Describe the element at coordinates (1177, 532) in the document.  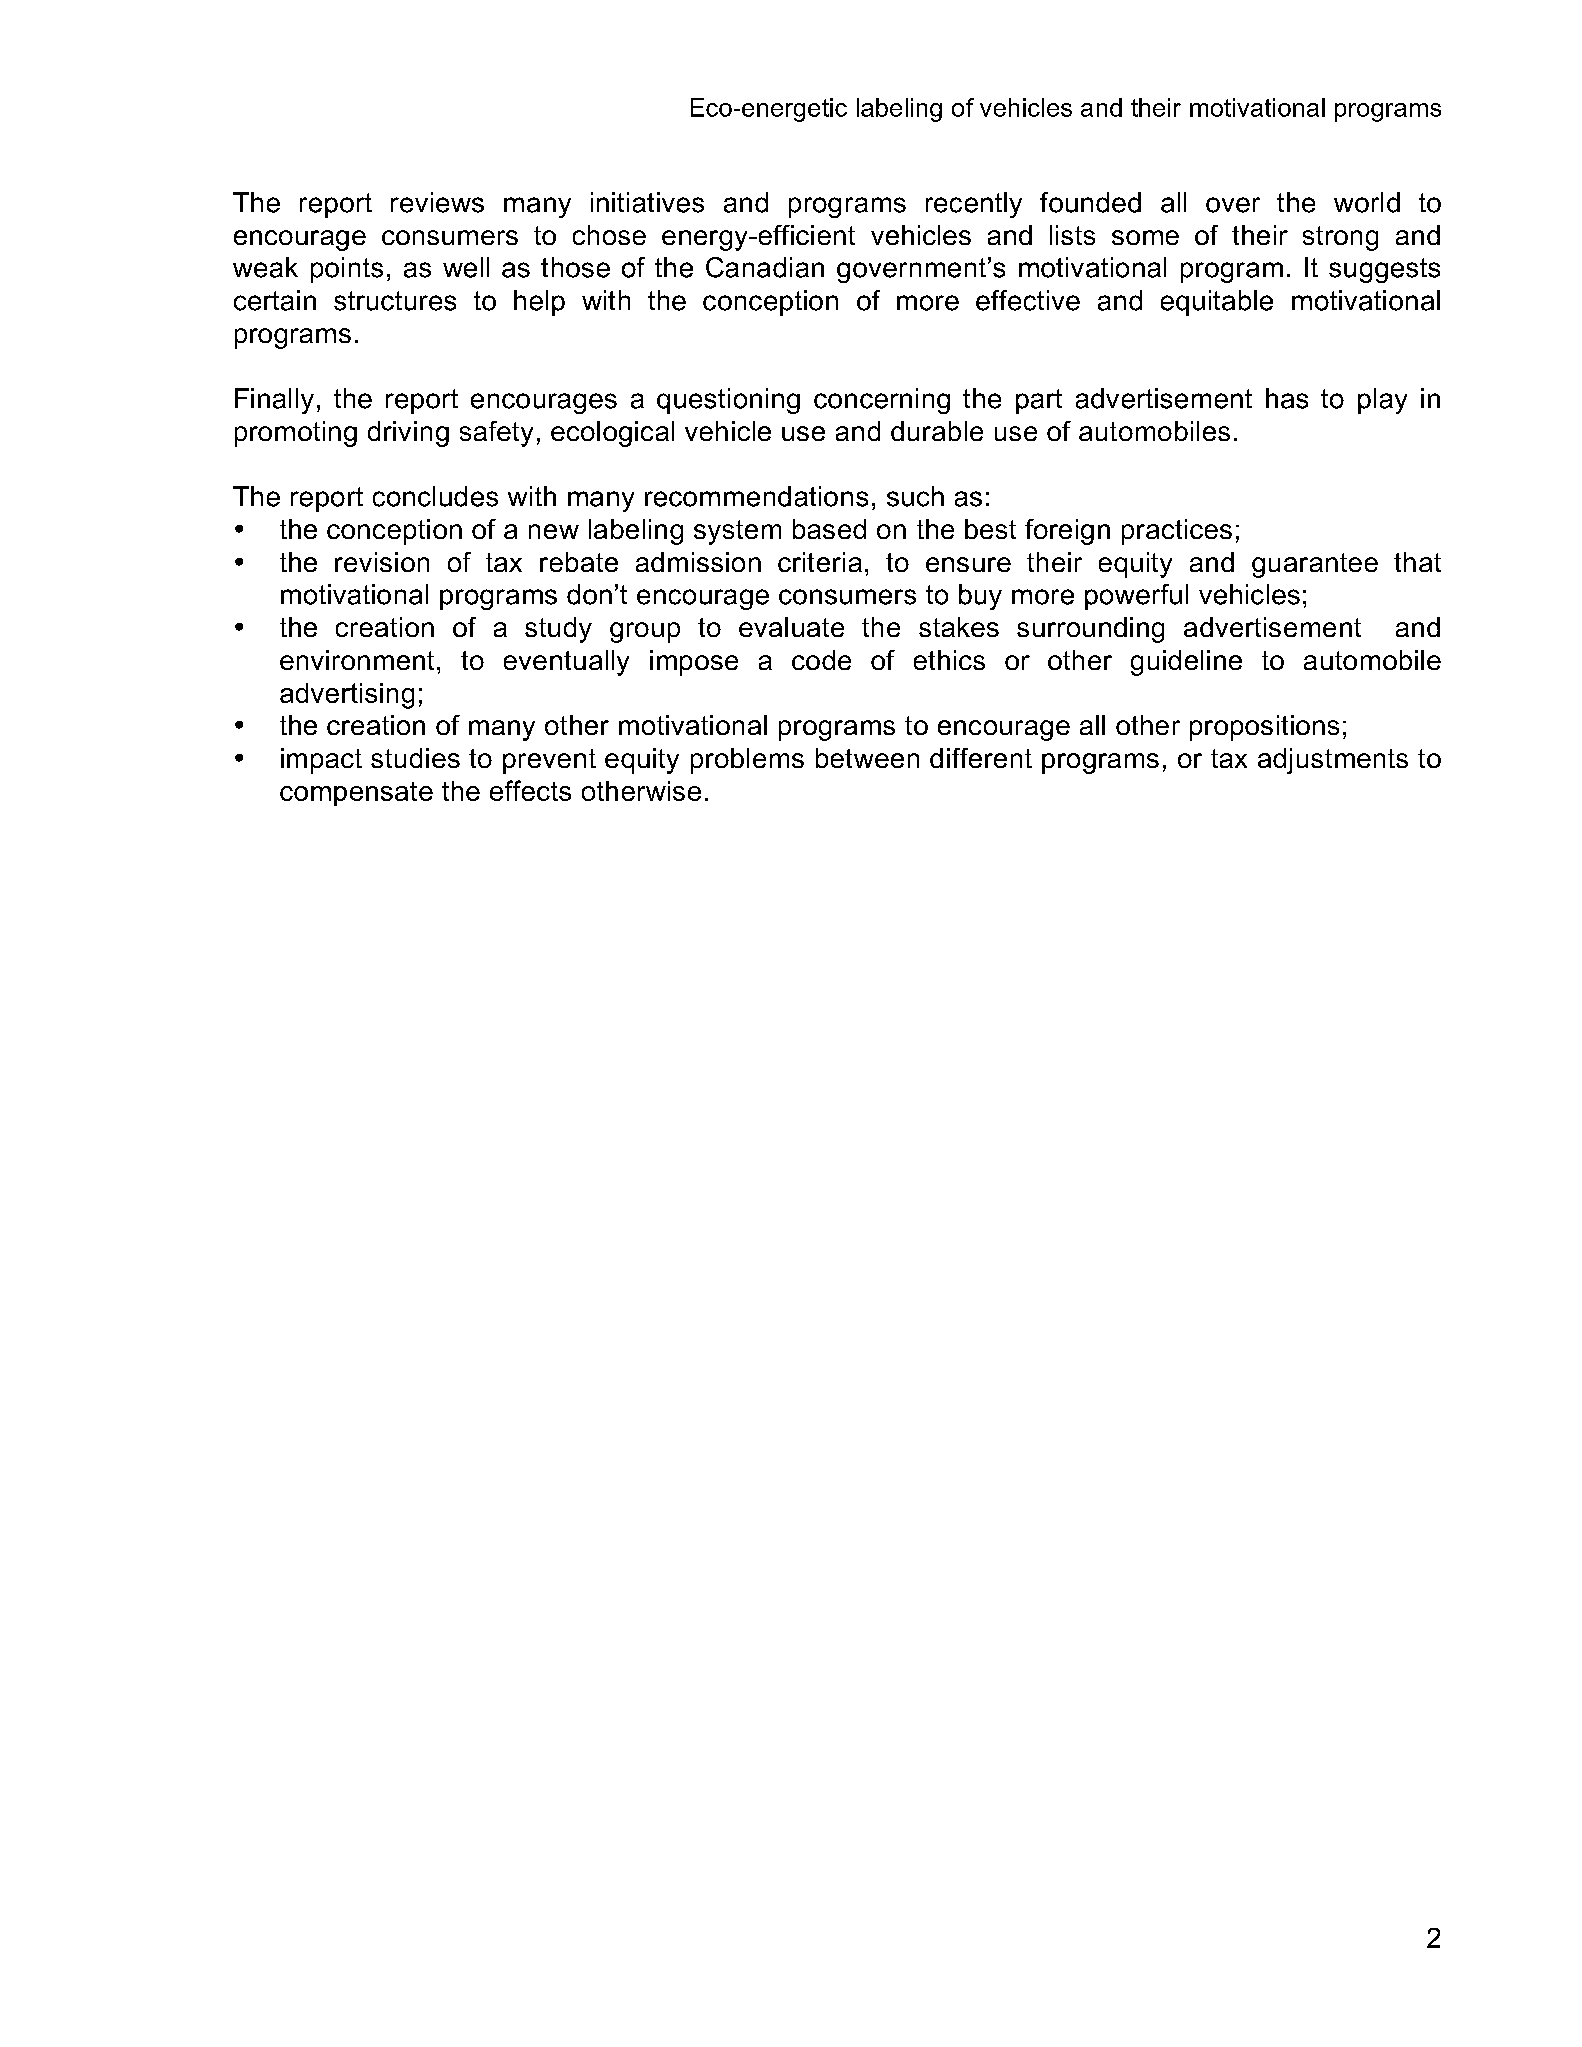
I see `practices` at that location.
